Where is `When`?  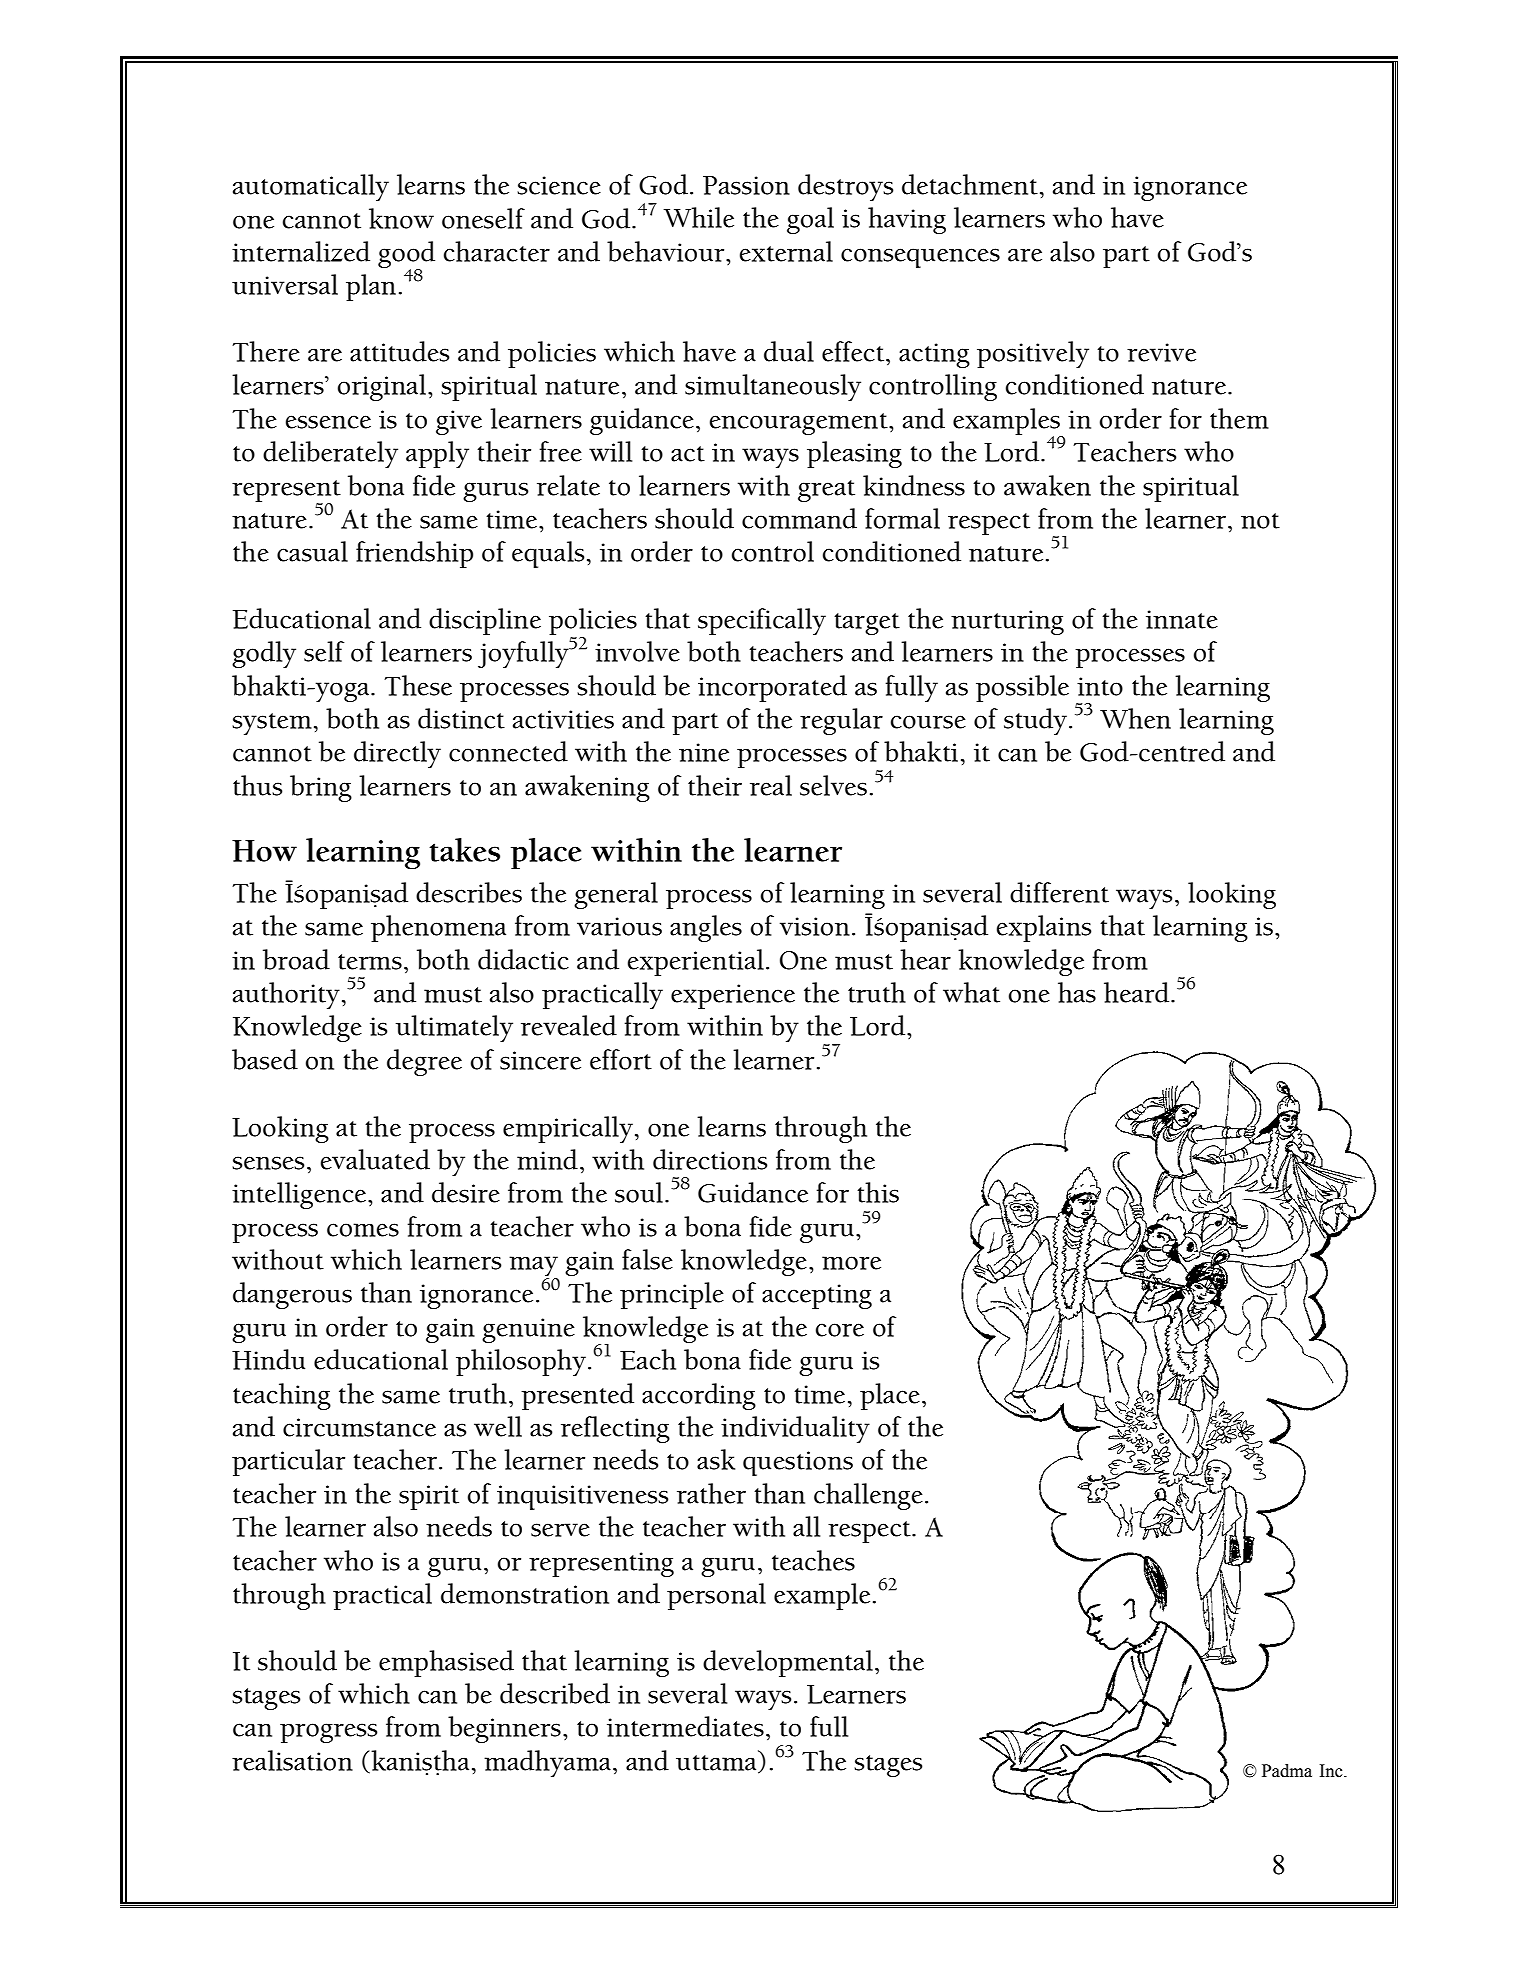 When is located at coordinates (1135, 718).
